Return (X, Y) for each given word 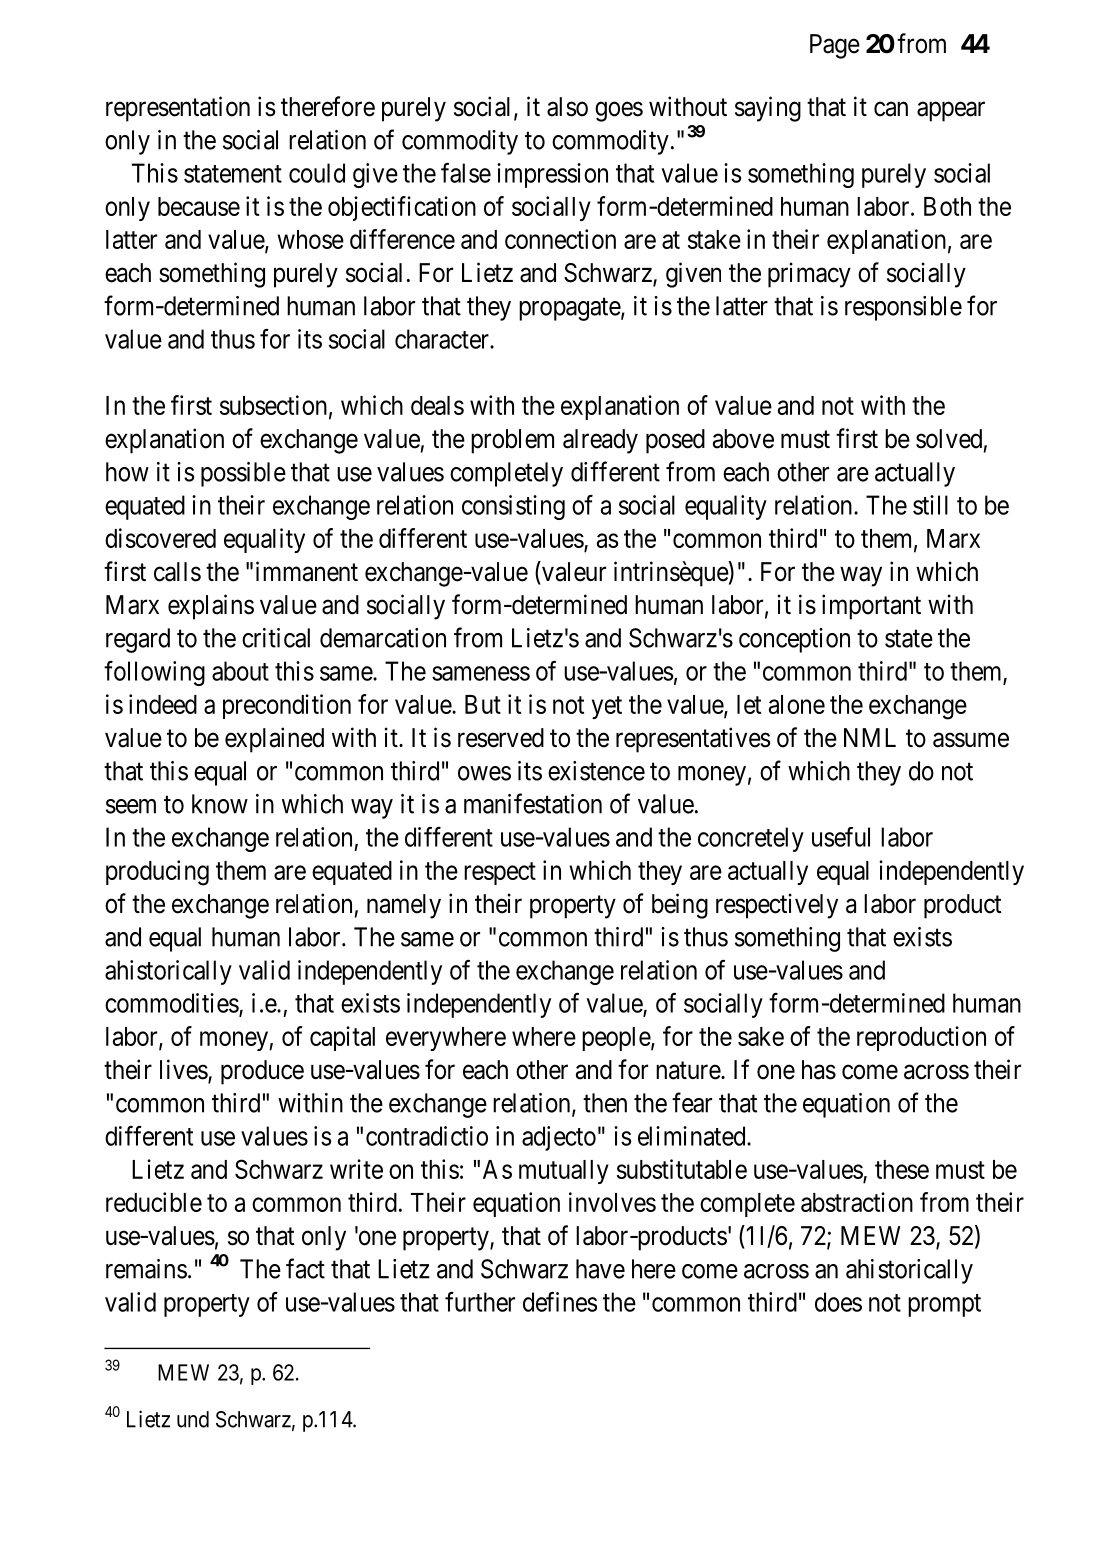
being (680, 906)
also (567, 107)
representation (178, 109)
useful (841, 837)
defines (560, 1302)
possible (243, 474)
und (193, 1419)
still (930, 505)
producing (157, 873)
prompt (944, 1305)
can (891, 109)
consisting (513, 507)
